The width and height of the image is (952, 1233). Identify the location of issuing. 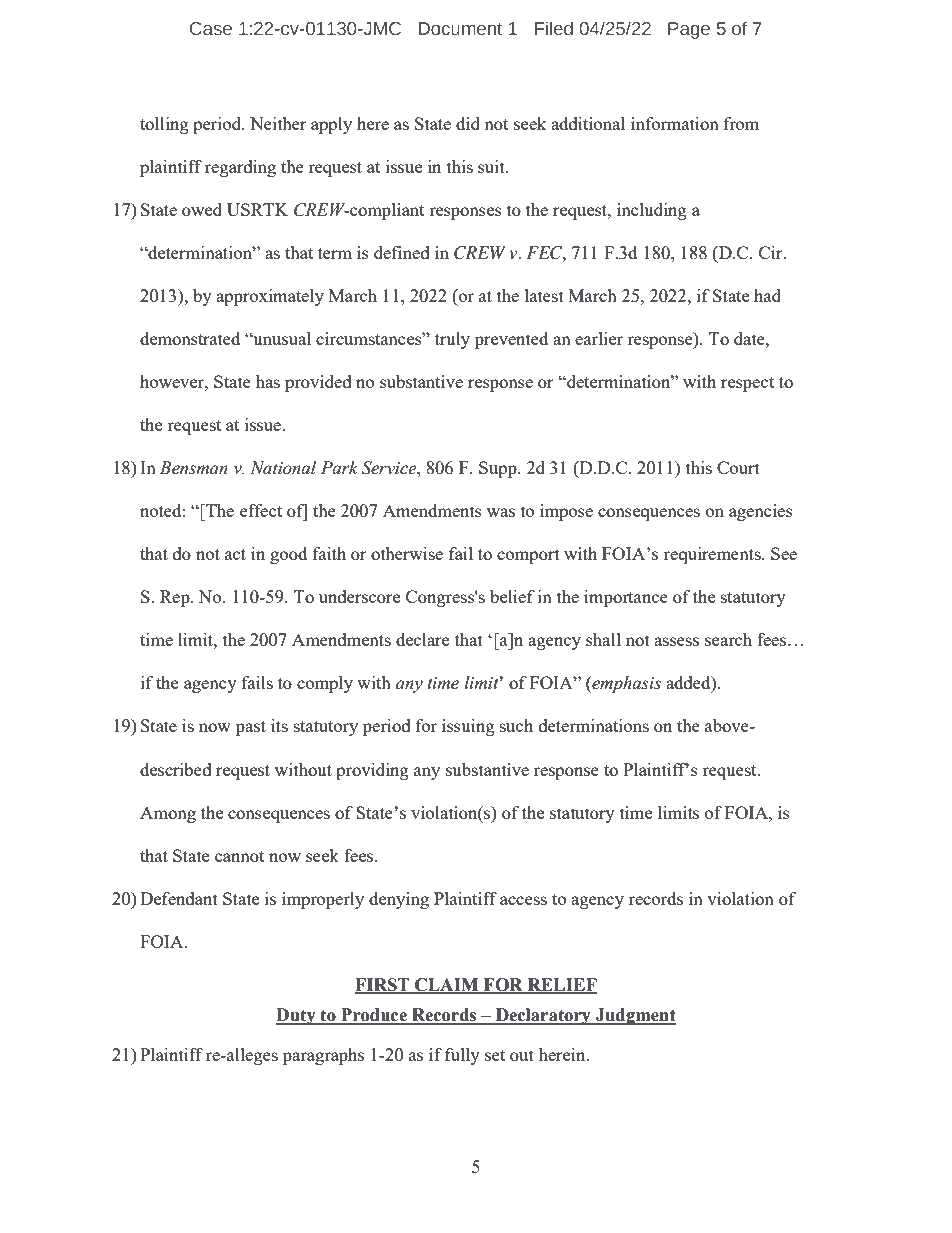
(468, 727).
